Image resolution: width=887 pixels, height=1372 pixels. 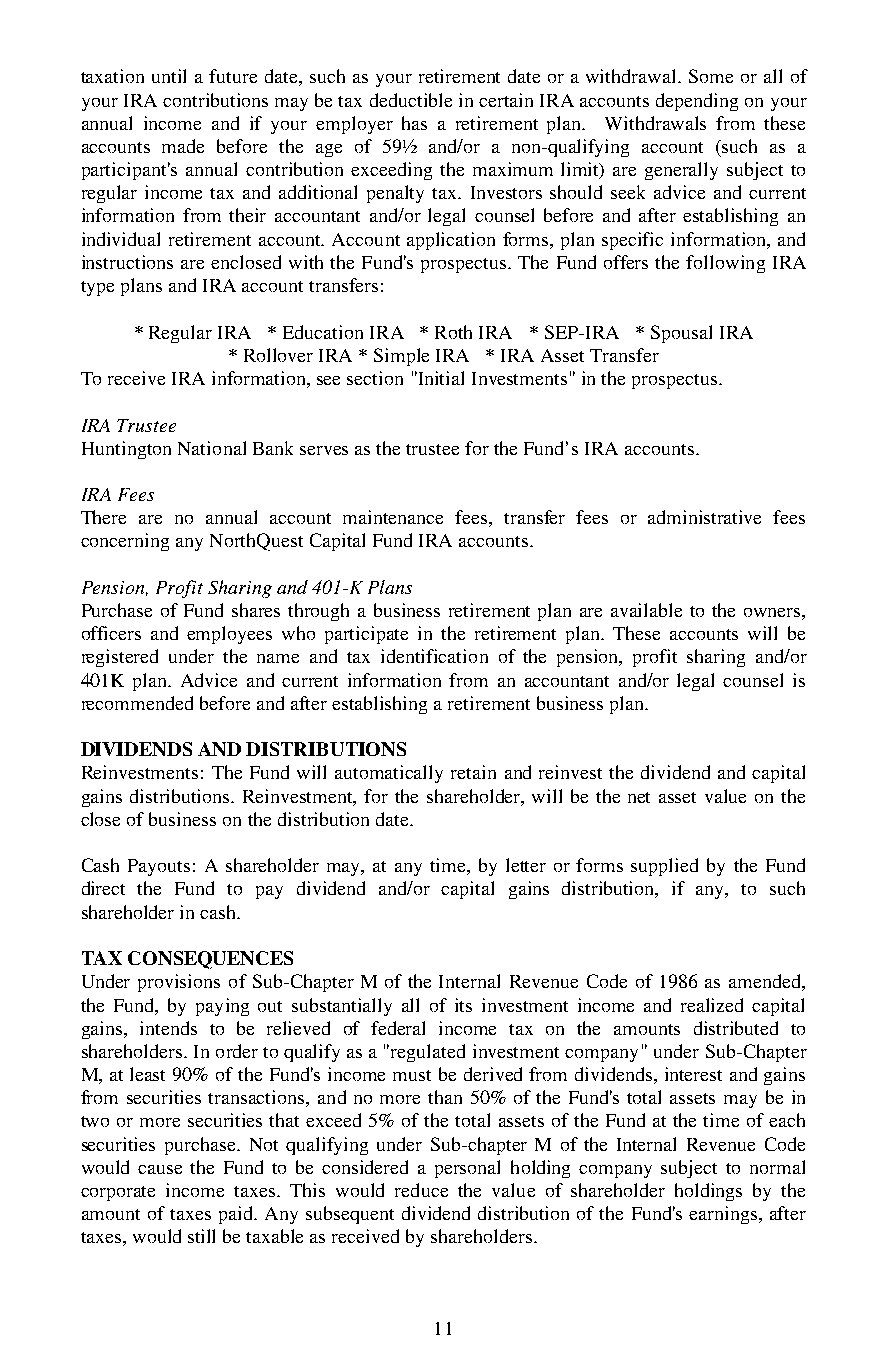 What do you see at coordinates (434, 656) in the image?
I see `identification` at bounding box center [434, 656].
